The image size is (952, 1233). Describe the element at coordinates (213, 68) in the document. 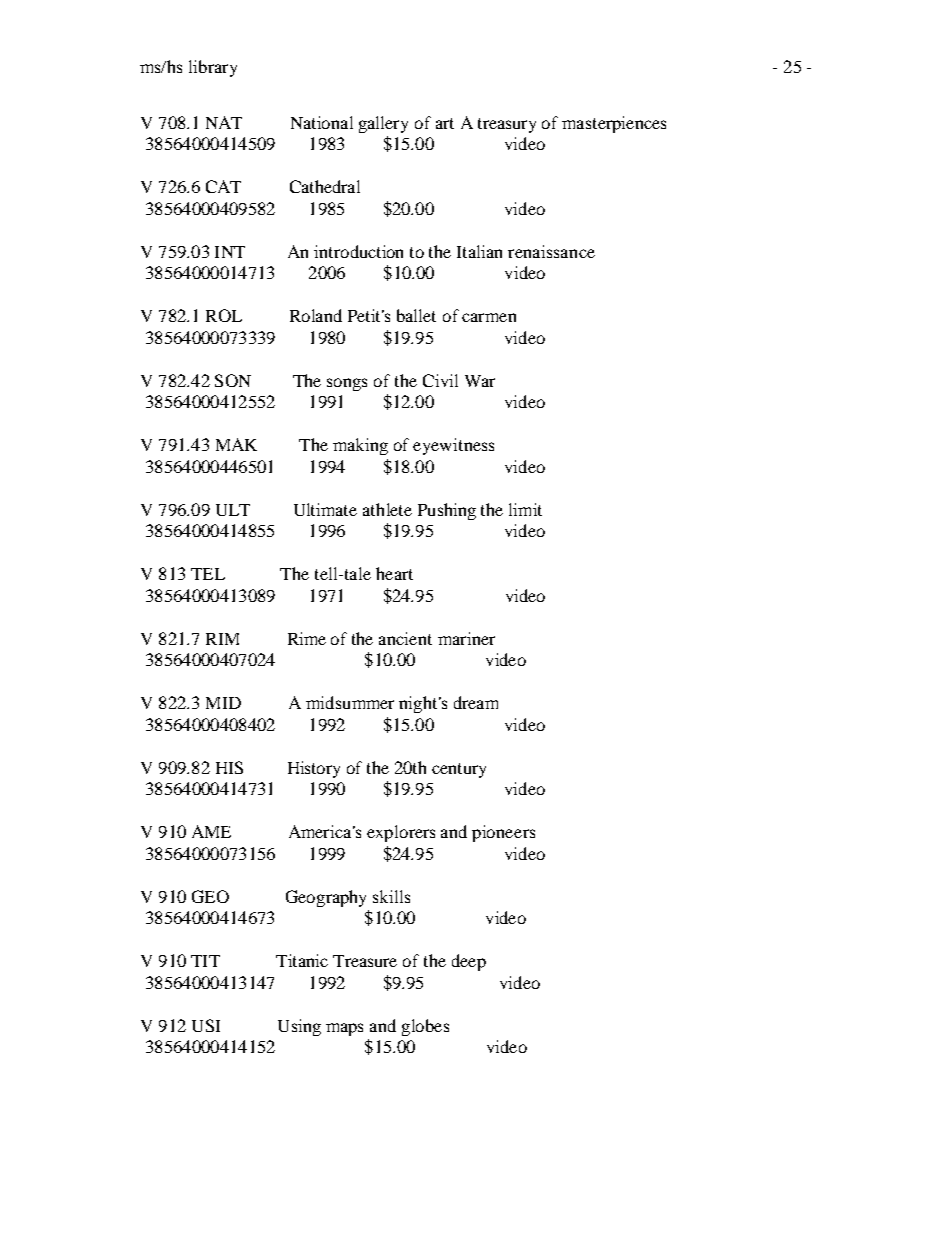

I see `library` at that location.
